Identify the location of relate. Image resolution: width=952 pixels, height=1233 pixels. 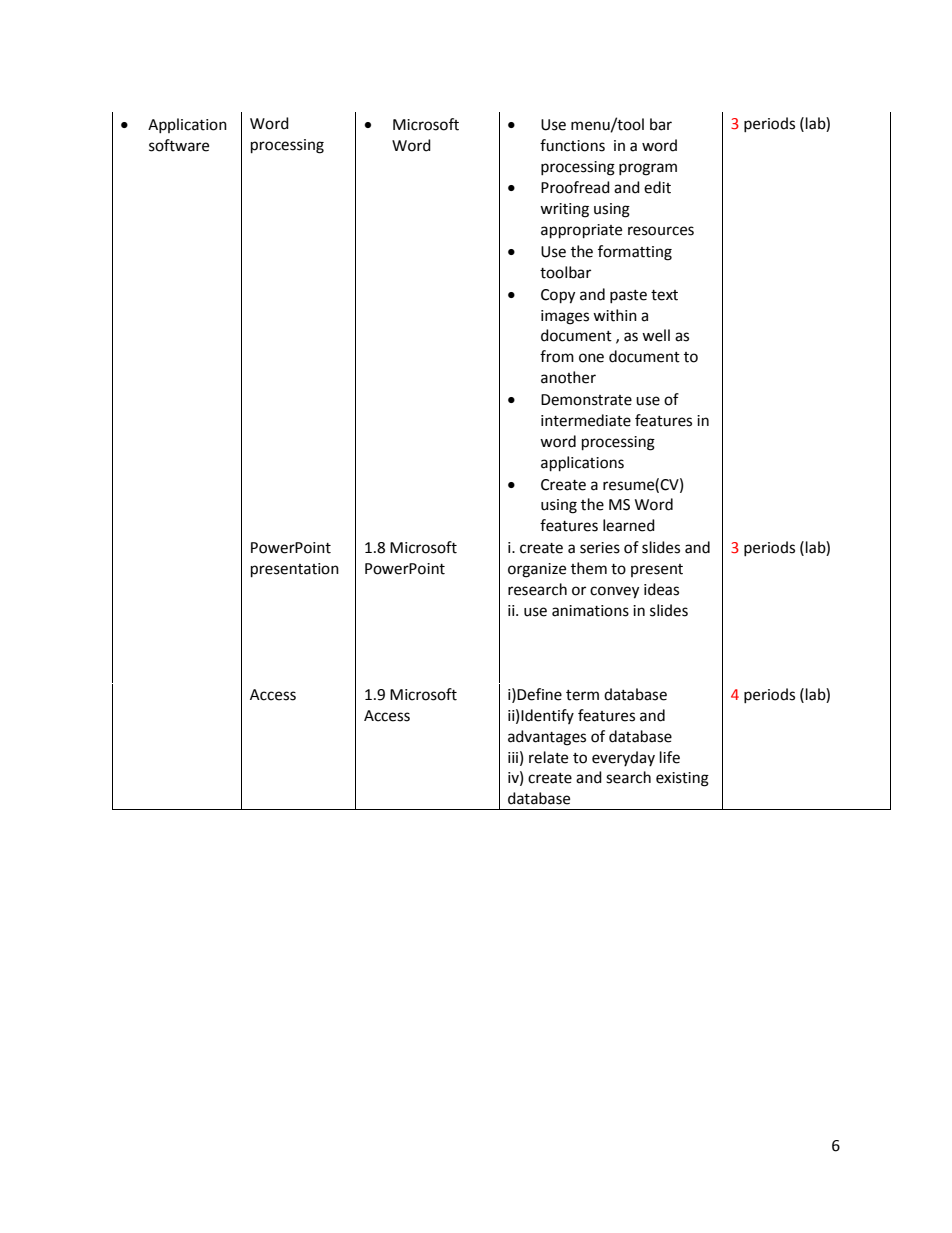
(548, 757).
